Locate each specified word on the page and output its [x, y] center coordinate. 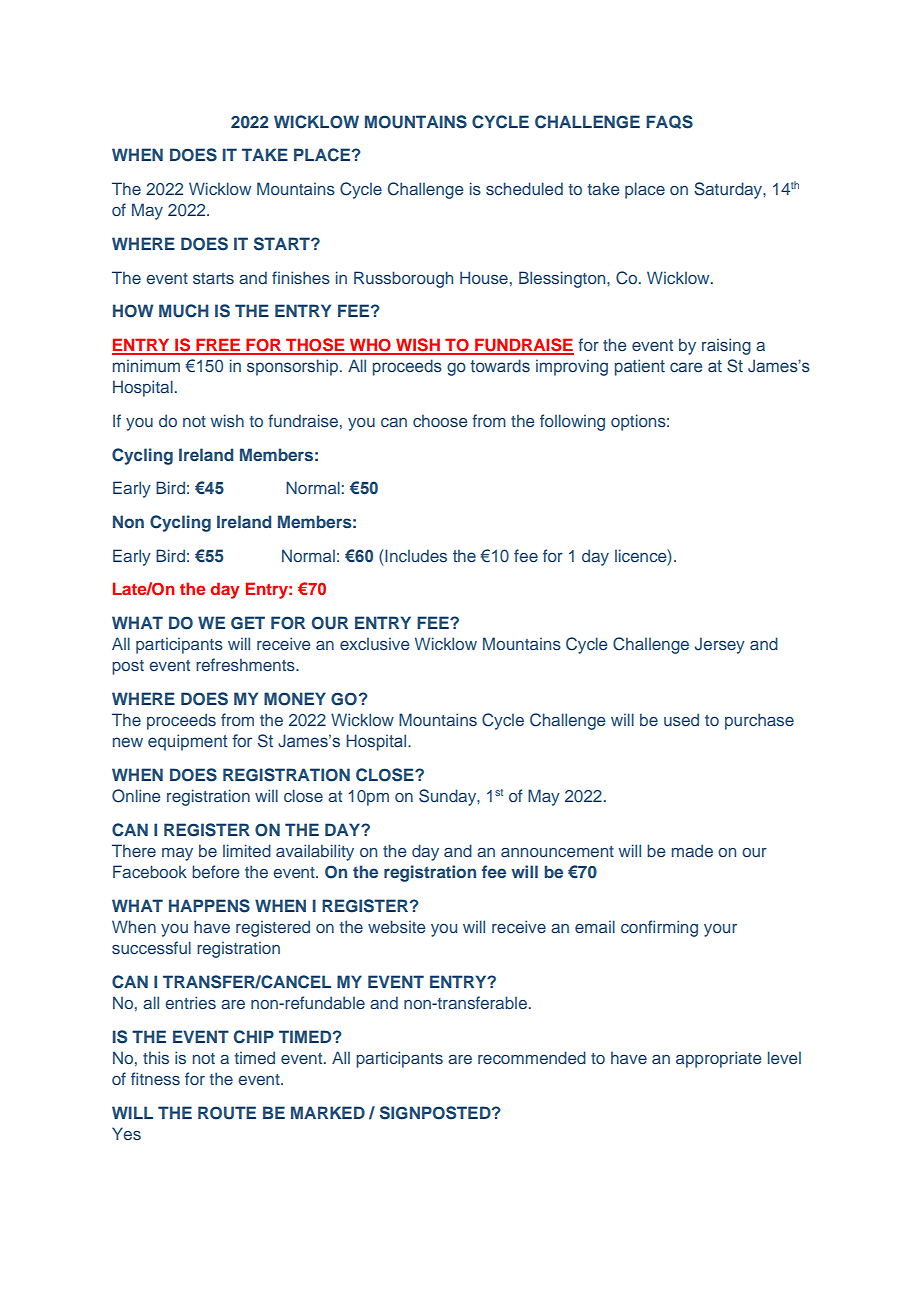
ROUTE [227, 1113]
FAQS [669, 122]
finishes [301, 277]
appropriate [718, 1059]
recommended [532, 1057]
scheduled [524, 188]
